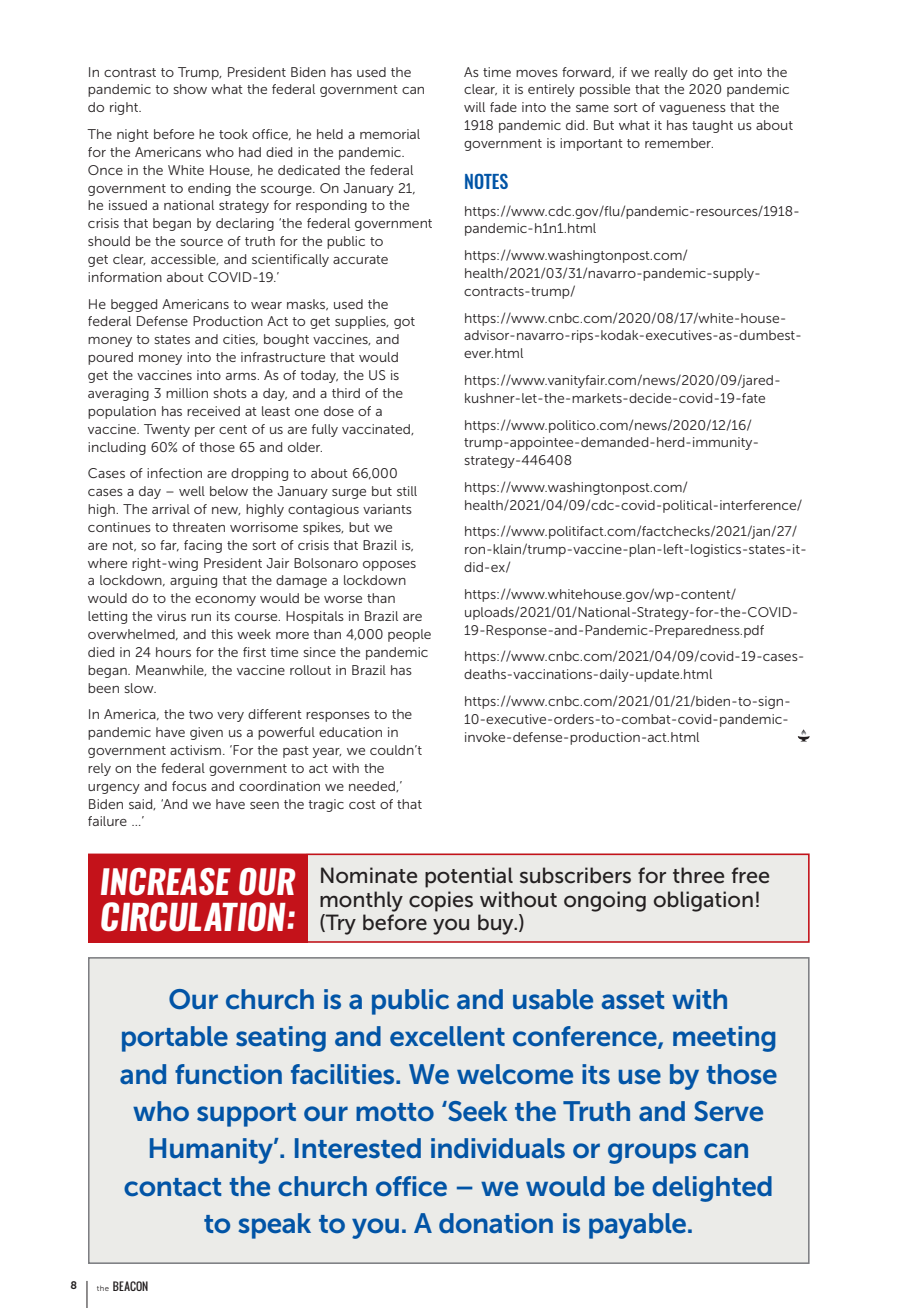 This screenshot has height=1308, width=924. Describe the element at coordinates (496, 1223) in the screenshot. I see `donation` at that location.
